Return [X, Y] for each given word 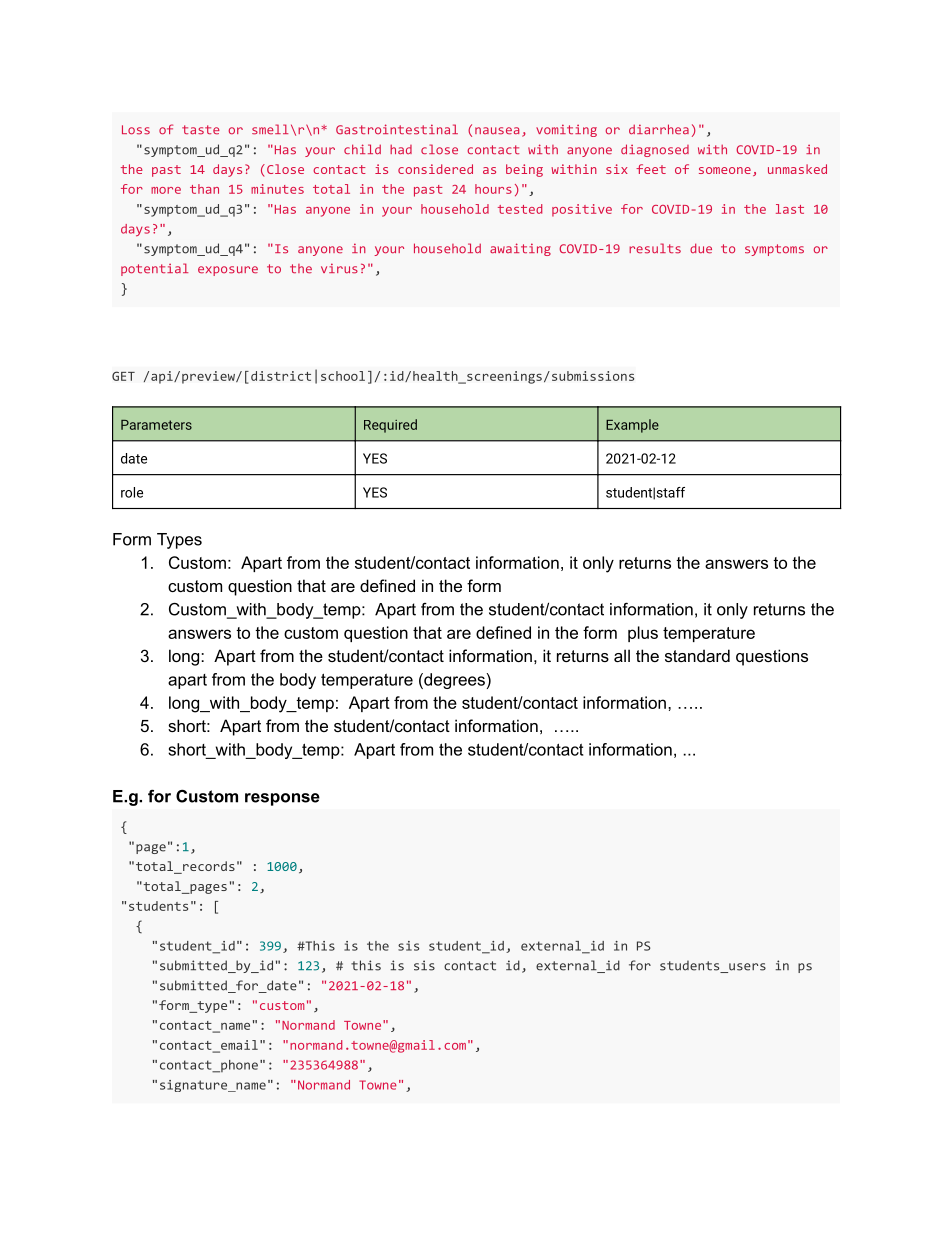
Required [390, 426]
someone [725, 170]
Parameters [156, 425]
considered [435, 169]
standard [697, 655]
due [701, 248]
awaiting [520, 249]
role [132, 492]
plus [643, 634]
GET [123, 376]
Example [632, 426]
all [622, 655]
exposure [228, 271]
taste [201, 130]
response [282, 799]
